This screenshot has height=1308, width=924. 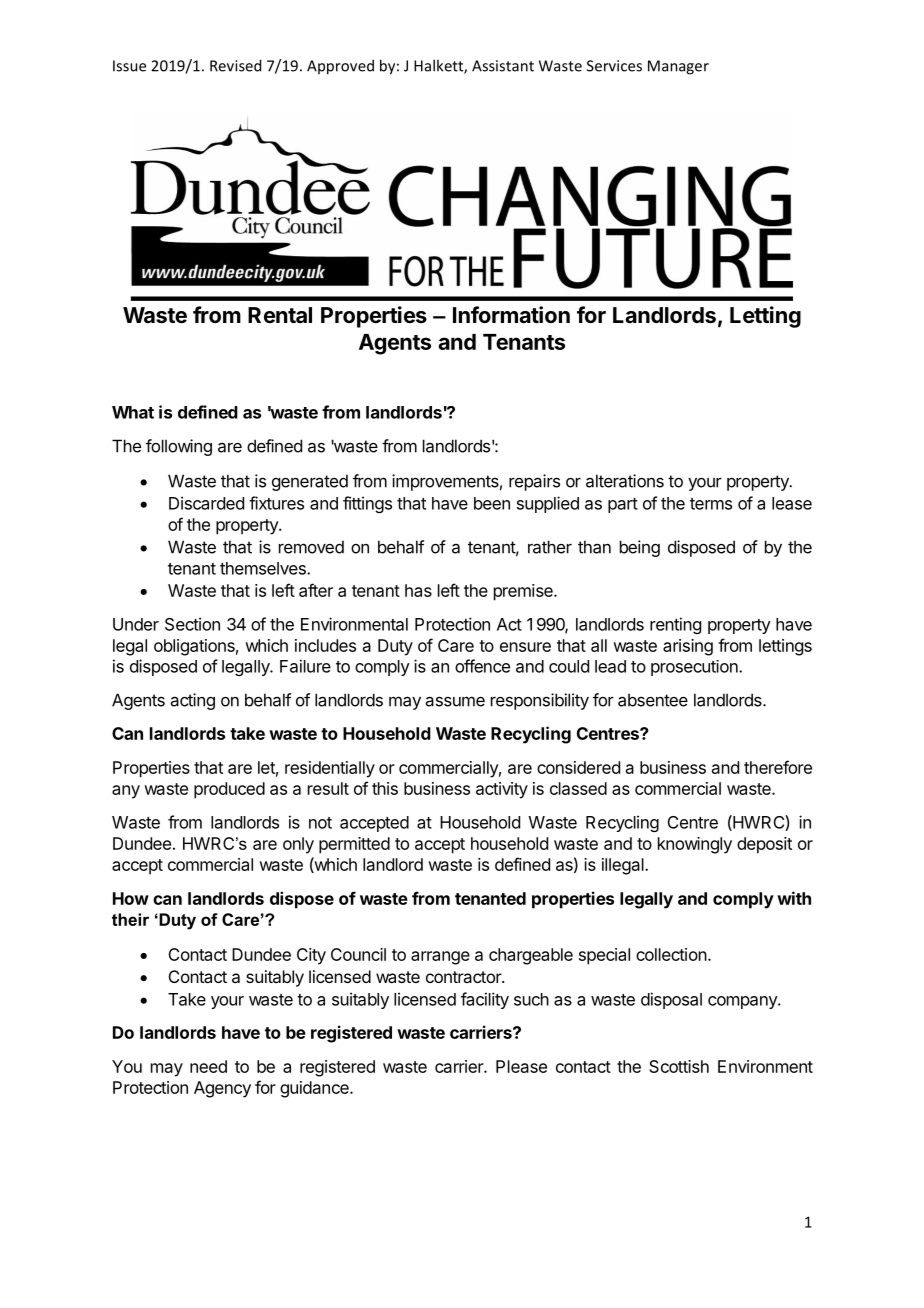 What do you see at coordinates (179, 447) in the screenshot?
I see `following` at bounding box center [179, 447].
